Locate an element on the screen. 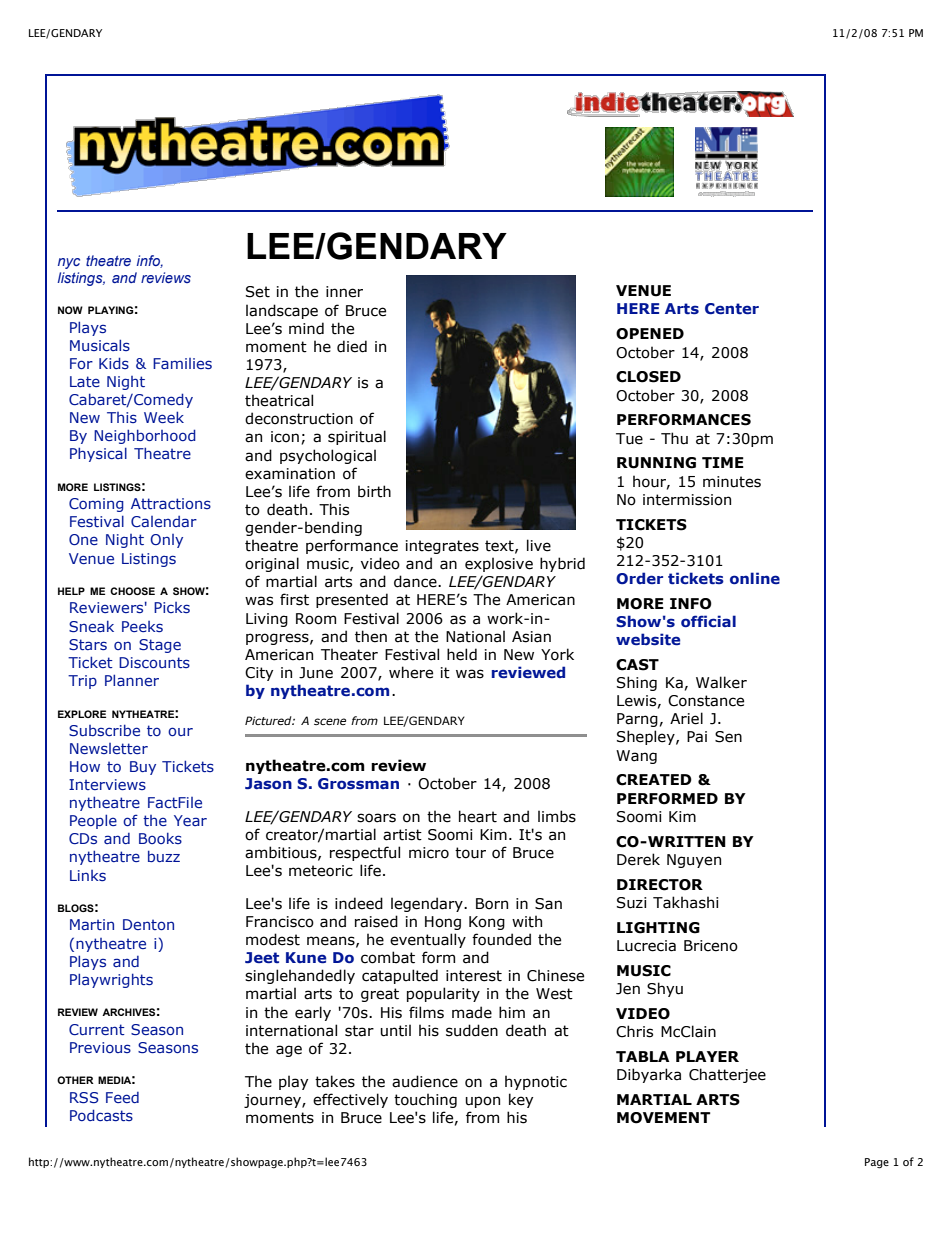 This screenshot has width=952, height=1233. Center is located at coordinates (732, 308).
